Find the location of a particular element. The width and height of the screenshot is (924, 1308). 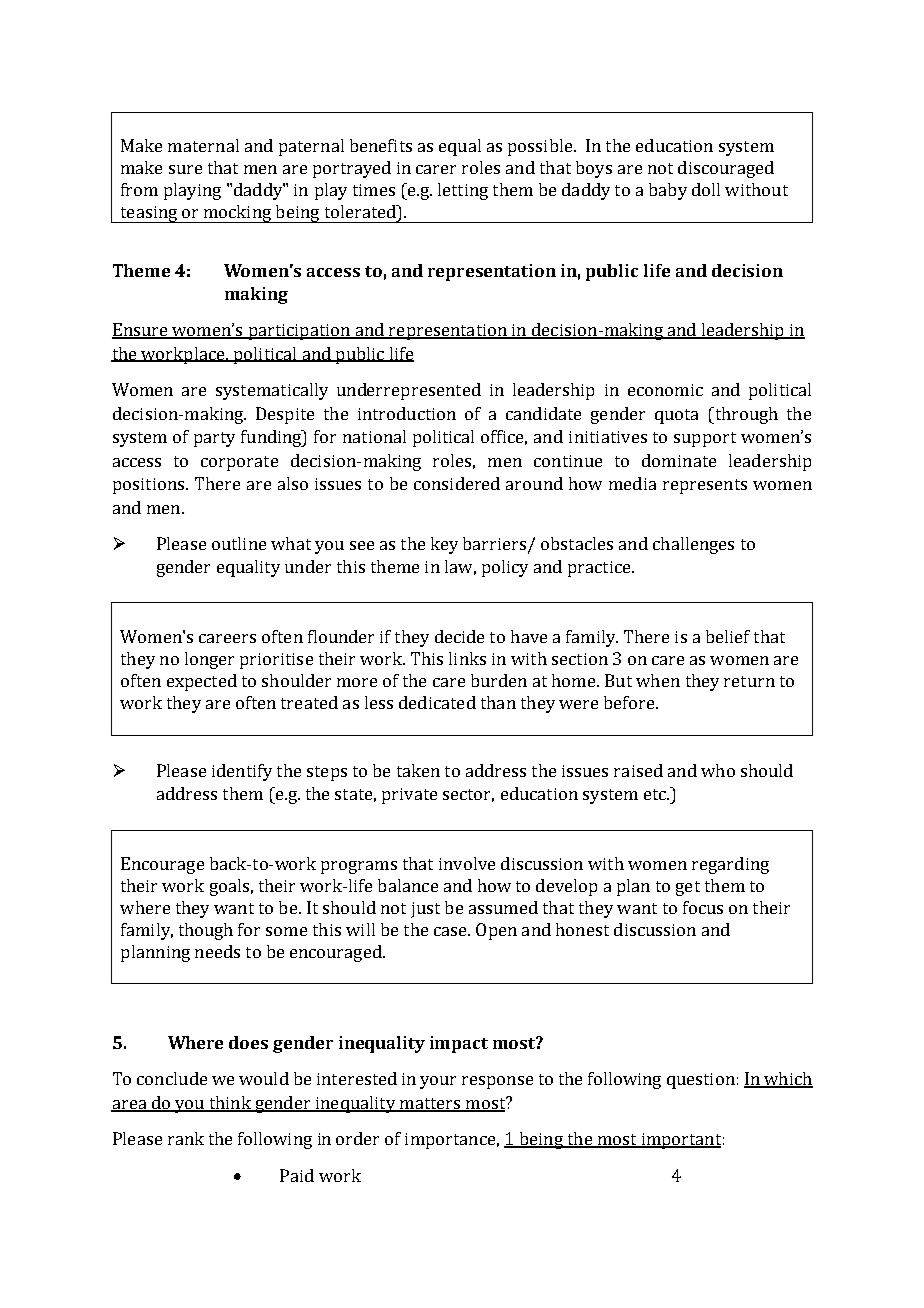

letting is located at coordinates (463, 191).
